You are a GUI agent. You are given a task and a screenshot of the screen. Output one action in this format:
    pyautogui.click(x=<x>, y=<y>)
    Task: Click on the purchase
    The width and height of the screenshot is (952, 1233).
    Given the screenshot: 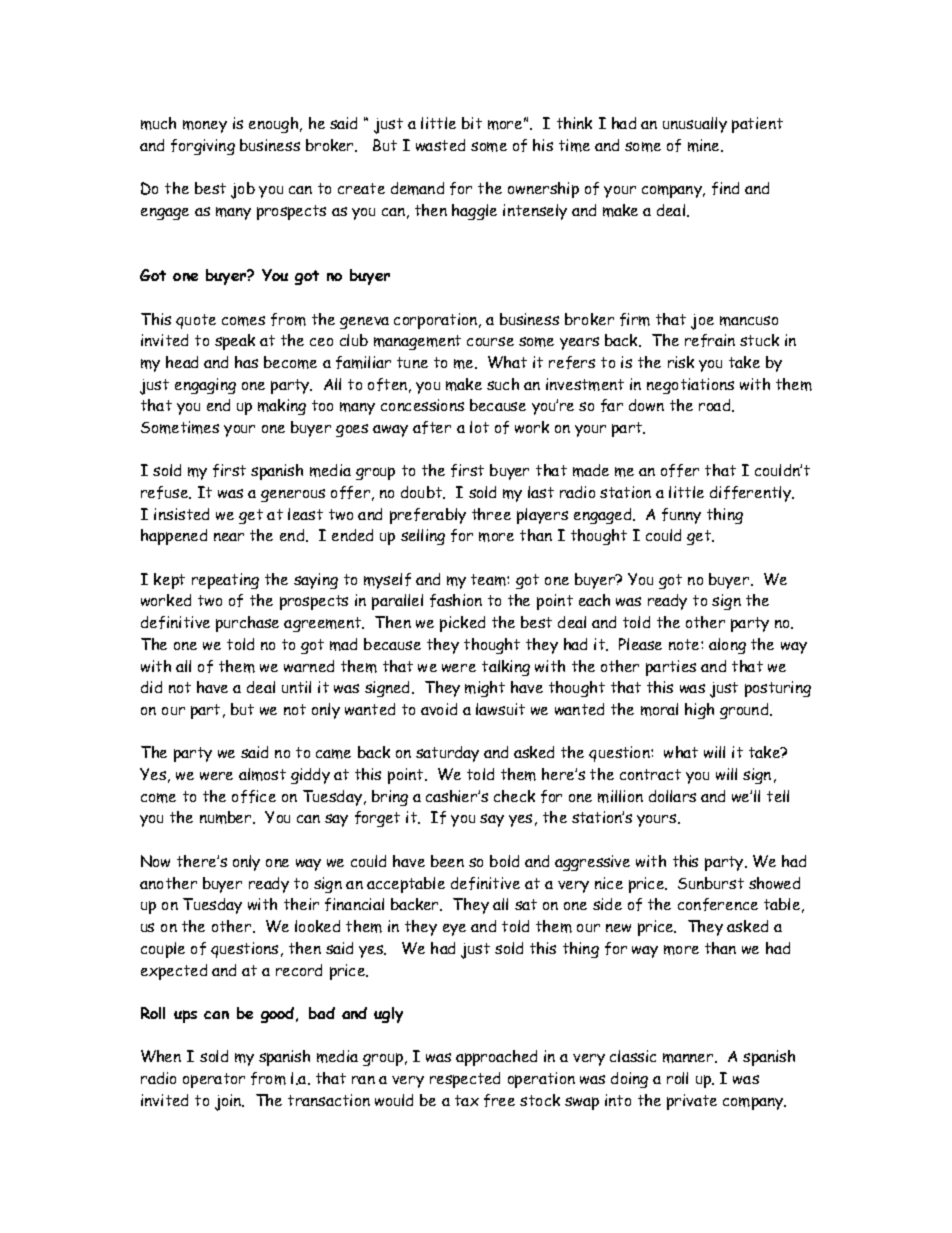 What is the action you would take?
    pyautogui.click(x=247, y=624)
